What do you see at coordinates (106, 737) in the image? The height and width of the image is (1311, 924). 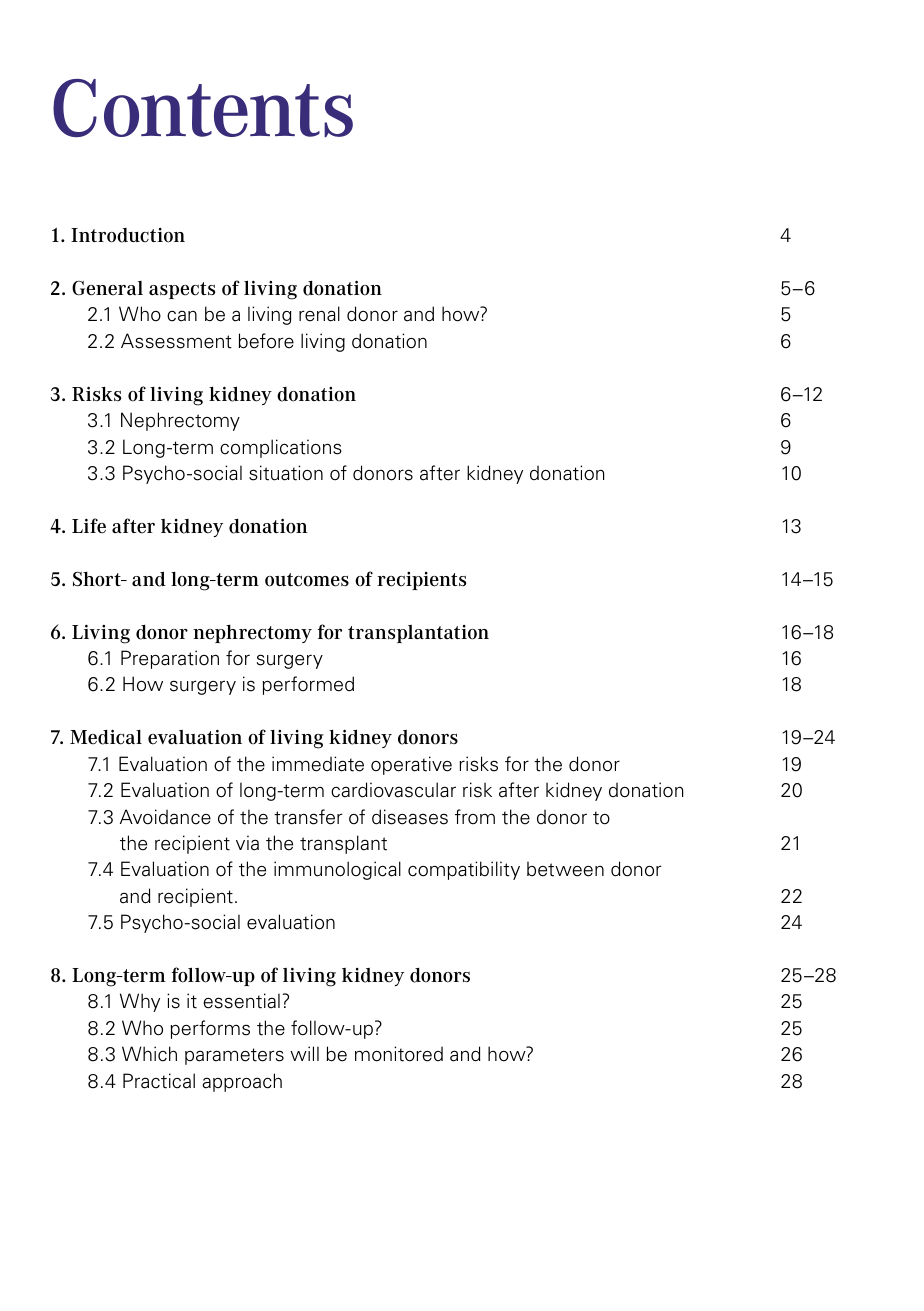 I see `Medical` at bounding box center [106, 737].
